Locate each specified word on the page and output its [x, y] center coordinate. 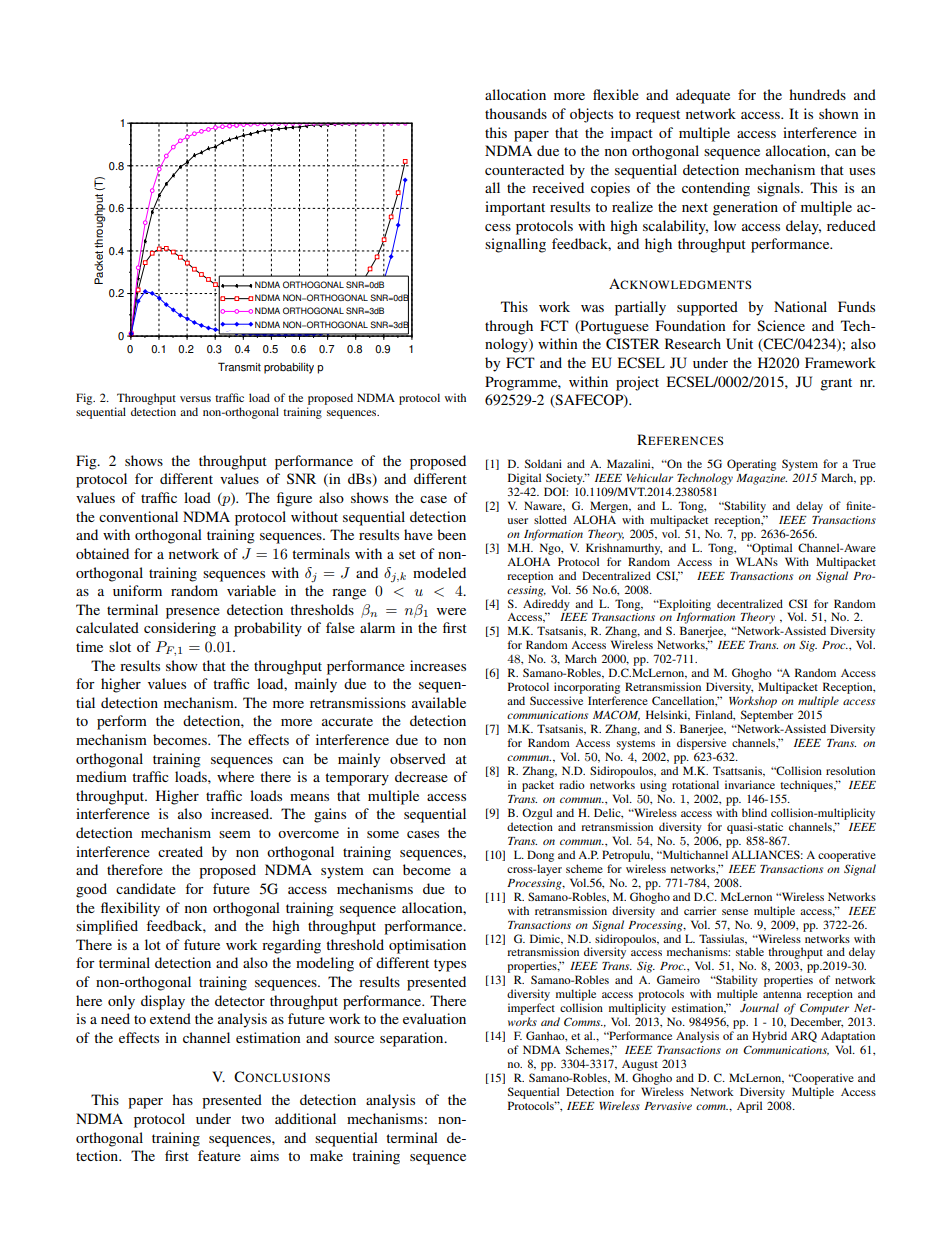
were [451, 611]
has [182, 1099]
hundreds [817, 94]
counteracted [524, 169]
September [767, 716]
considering [180, 629]
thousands [516, 113]
